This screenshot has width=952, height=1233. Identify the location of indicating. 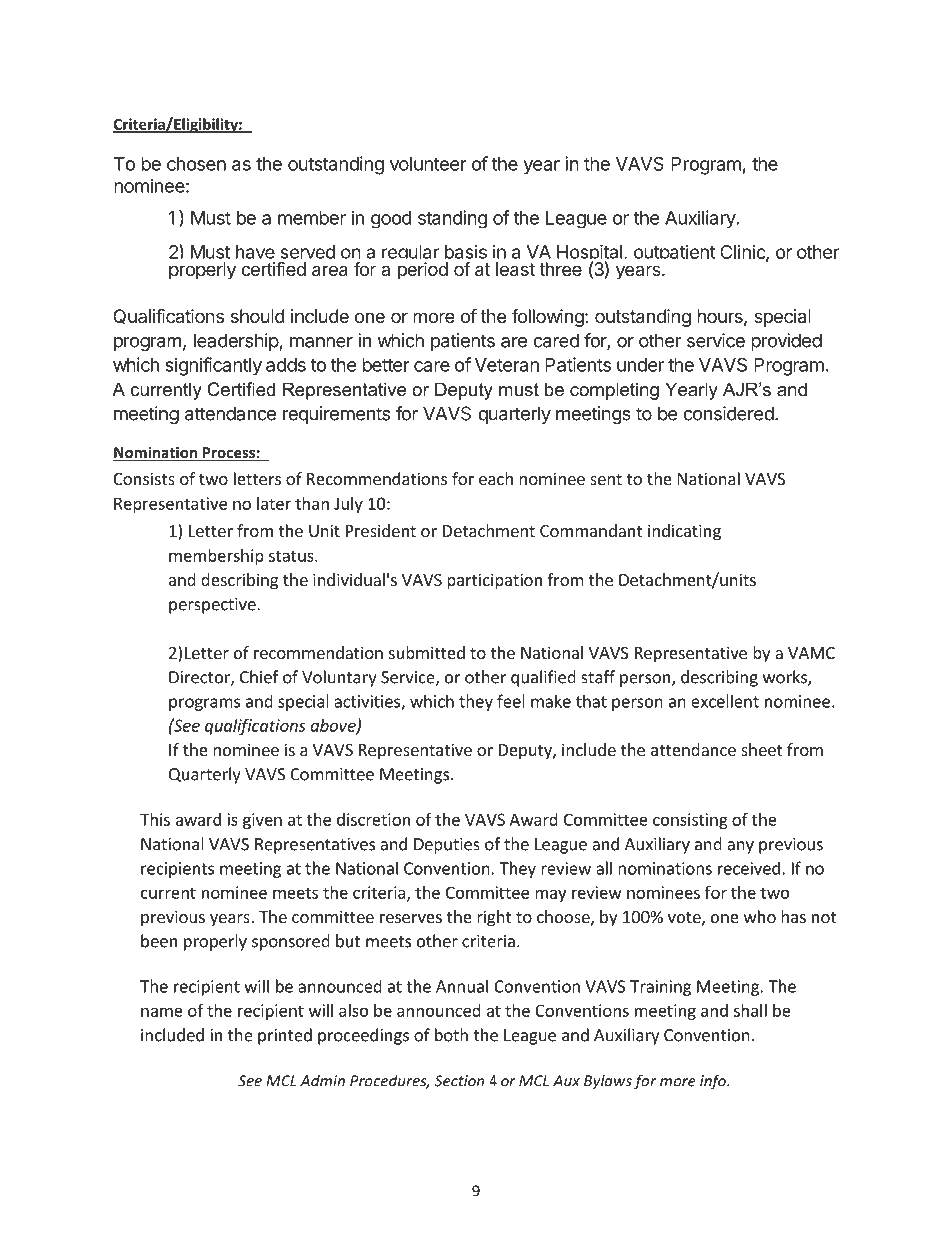
(684, 532).
